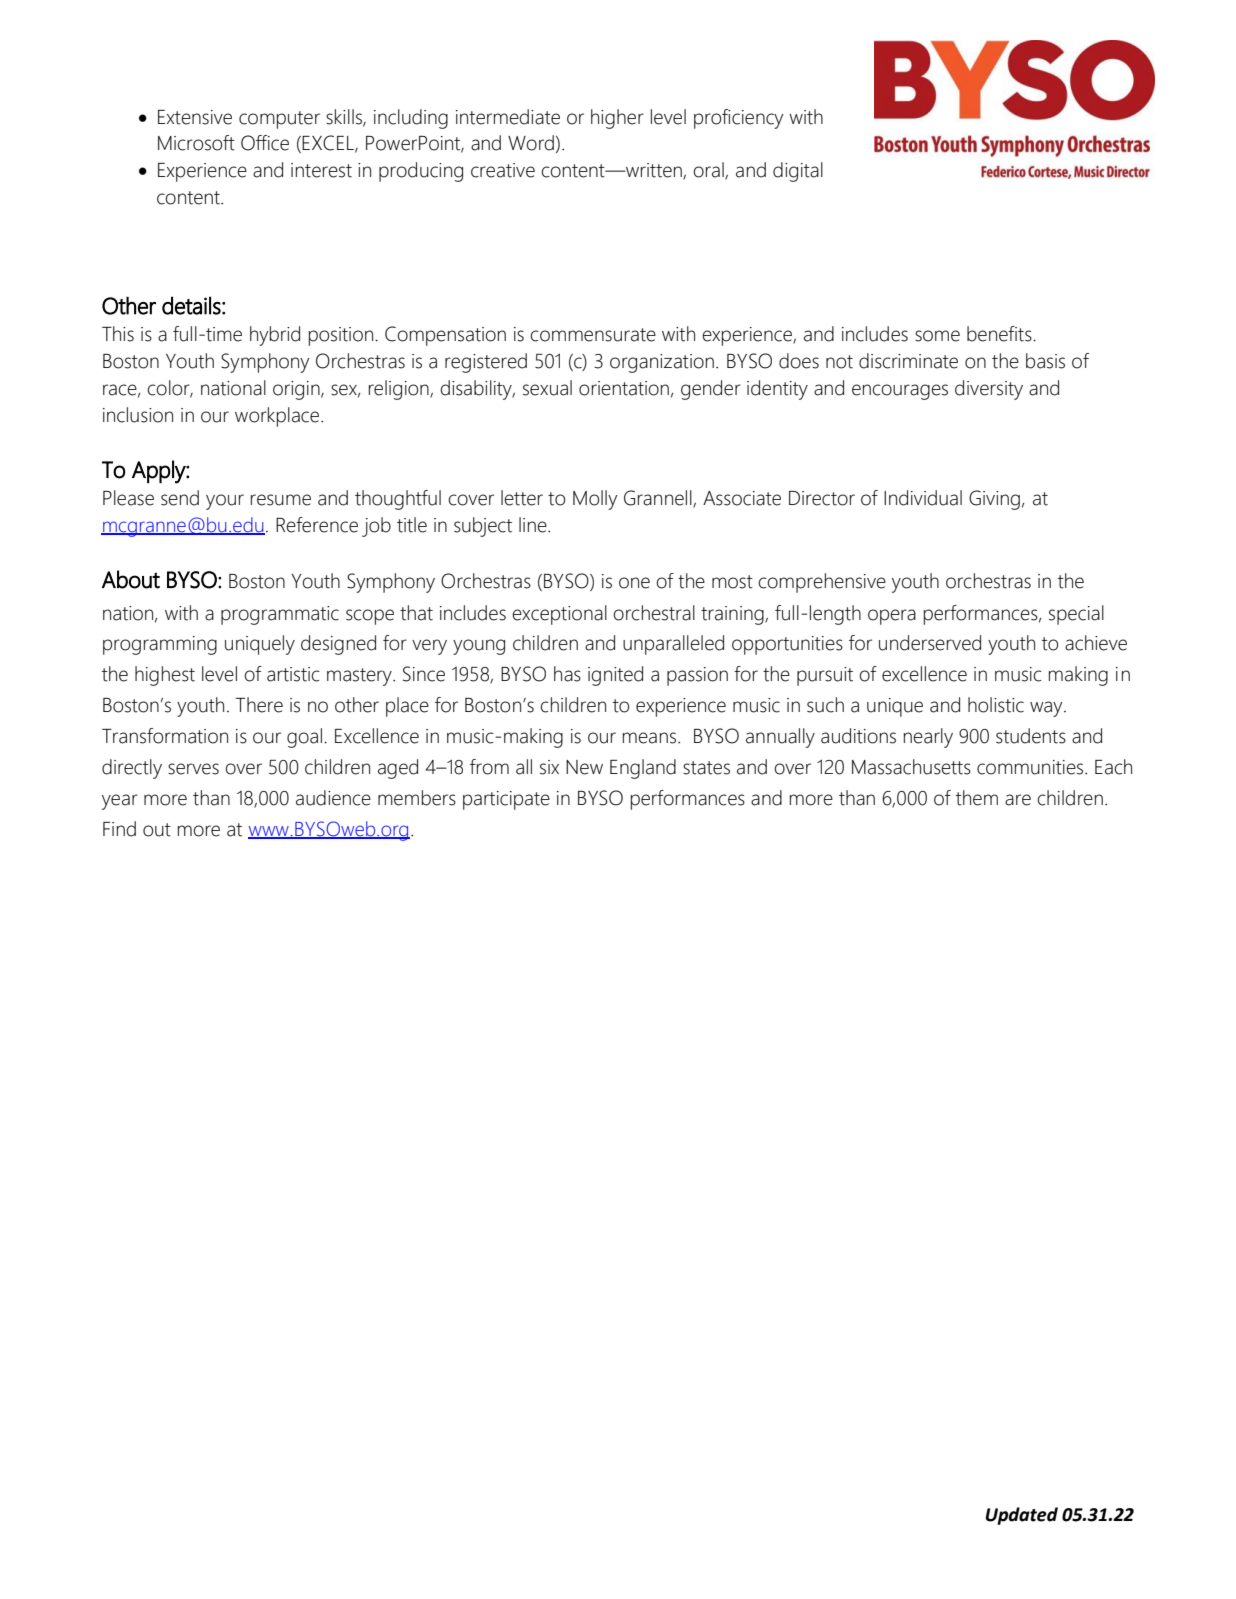 The height and width of the screenshot is (1599, 1236). I want to click on one, so click(634, 583).
